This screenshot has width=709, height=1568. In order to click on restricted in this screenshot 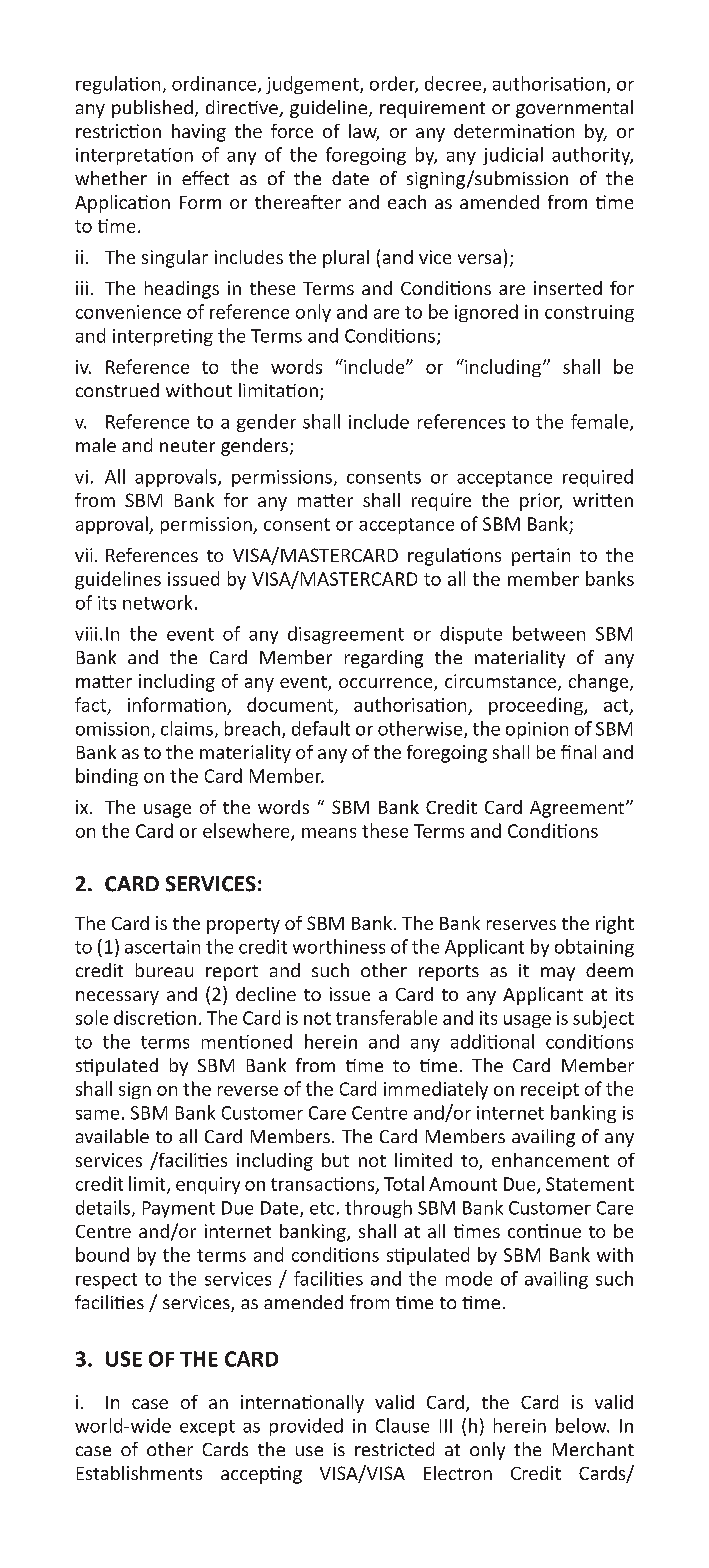, I will do `click(394, 1449)`.
